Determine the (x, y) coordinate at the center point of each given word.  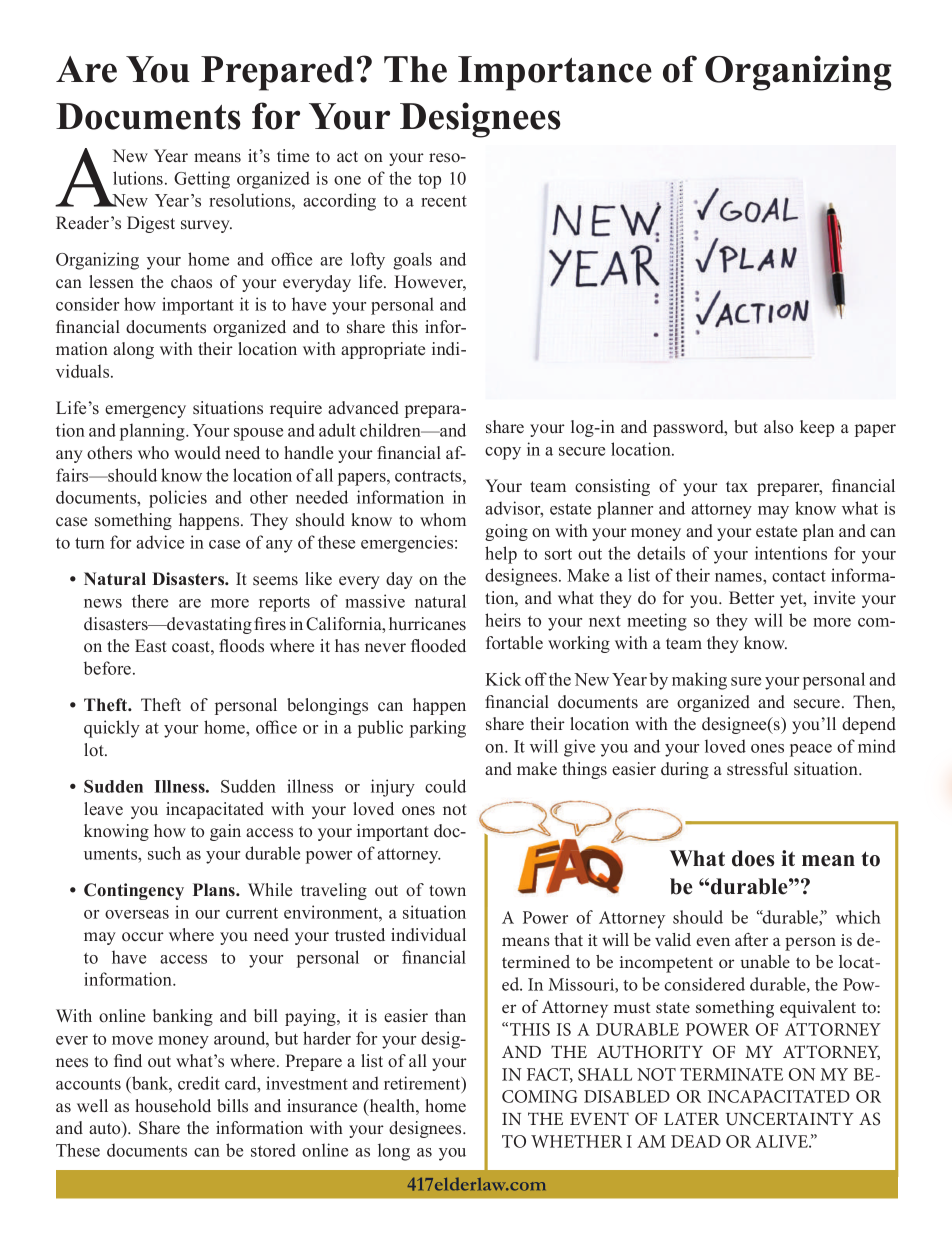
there (150, 601)
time (293, 155)
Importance (555, 73)
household (173, 1106)
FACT (550, 1075)
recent (444, 201)
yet (792, 600)
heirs (503, 620)
